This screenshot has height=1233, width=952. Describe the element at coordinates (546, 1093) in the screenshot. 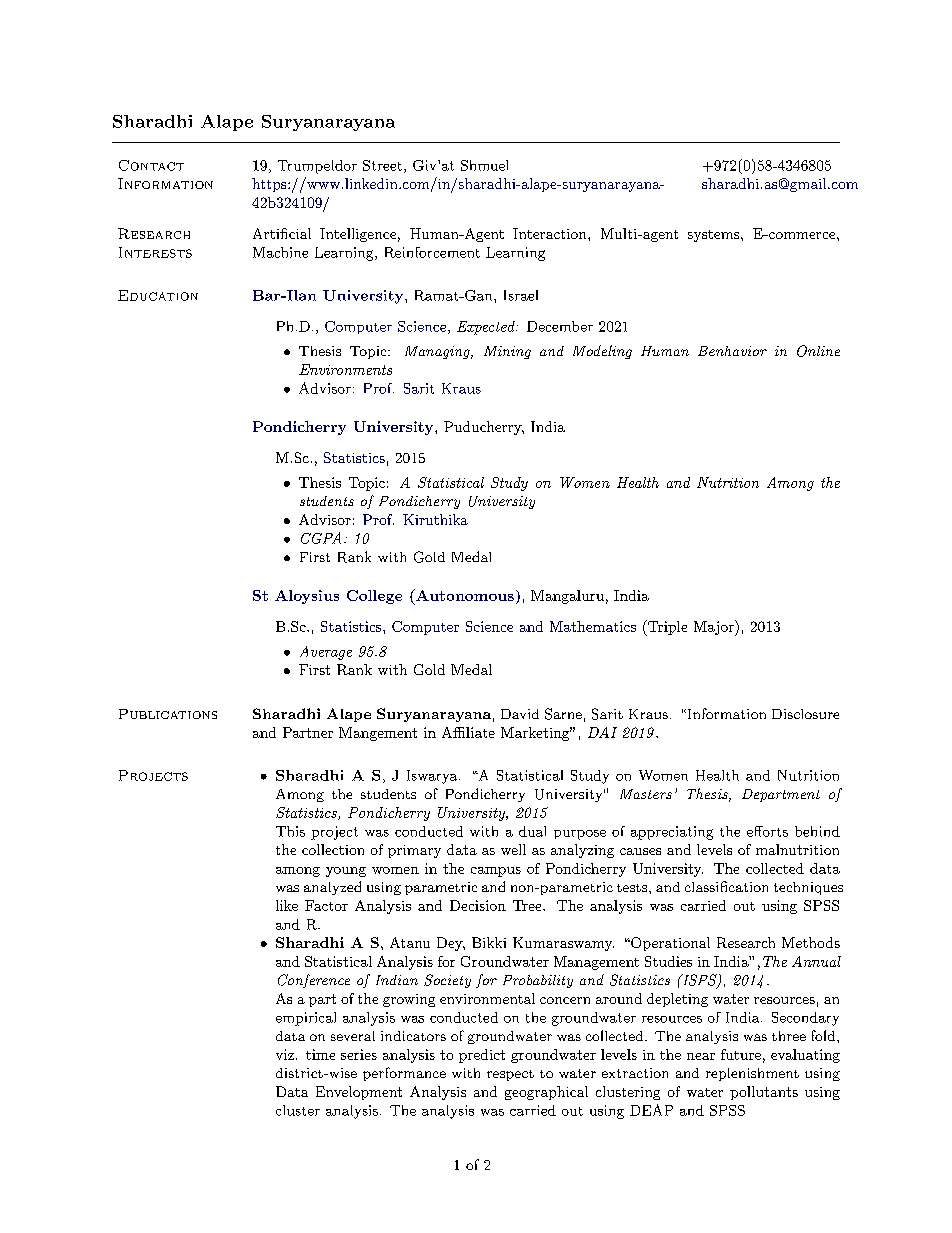

I see `geographical` at that location.
